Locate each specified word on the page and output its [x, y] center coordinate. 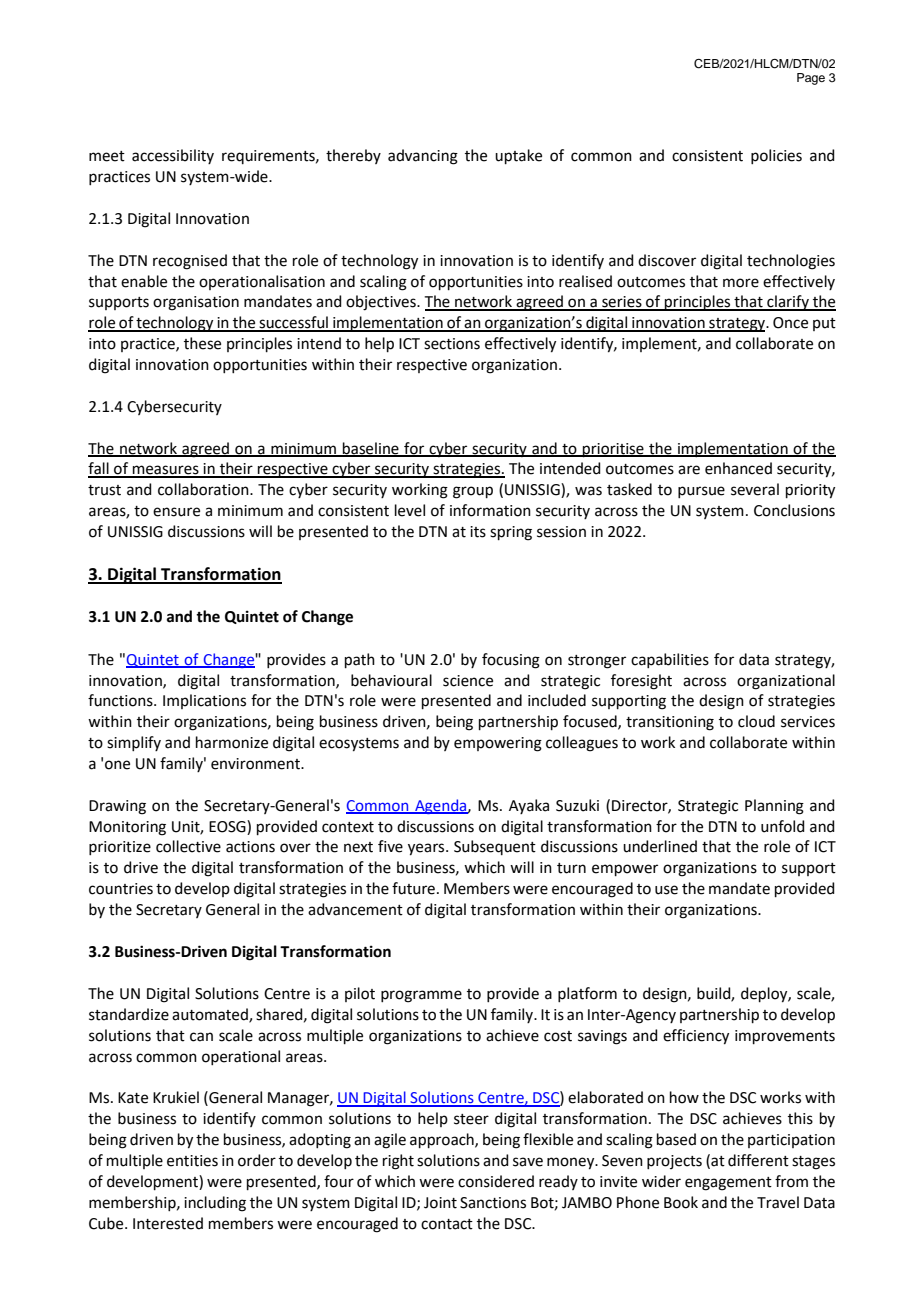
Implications [204, 701]
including [215, 1204]
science [468, 681]
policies [776, 156]
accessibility [173, 156]
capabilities [670, 660]
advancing [423, 157]
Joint [440, 1203]
